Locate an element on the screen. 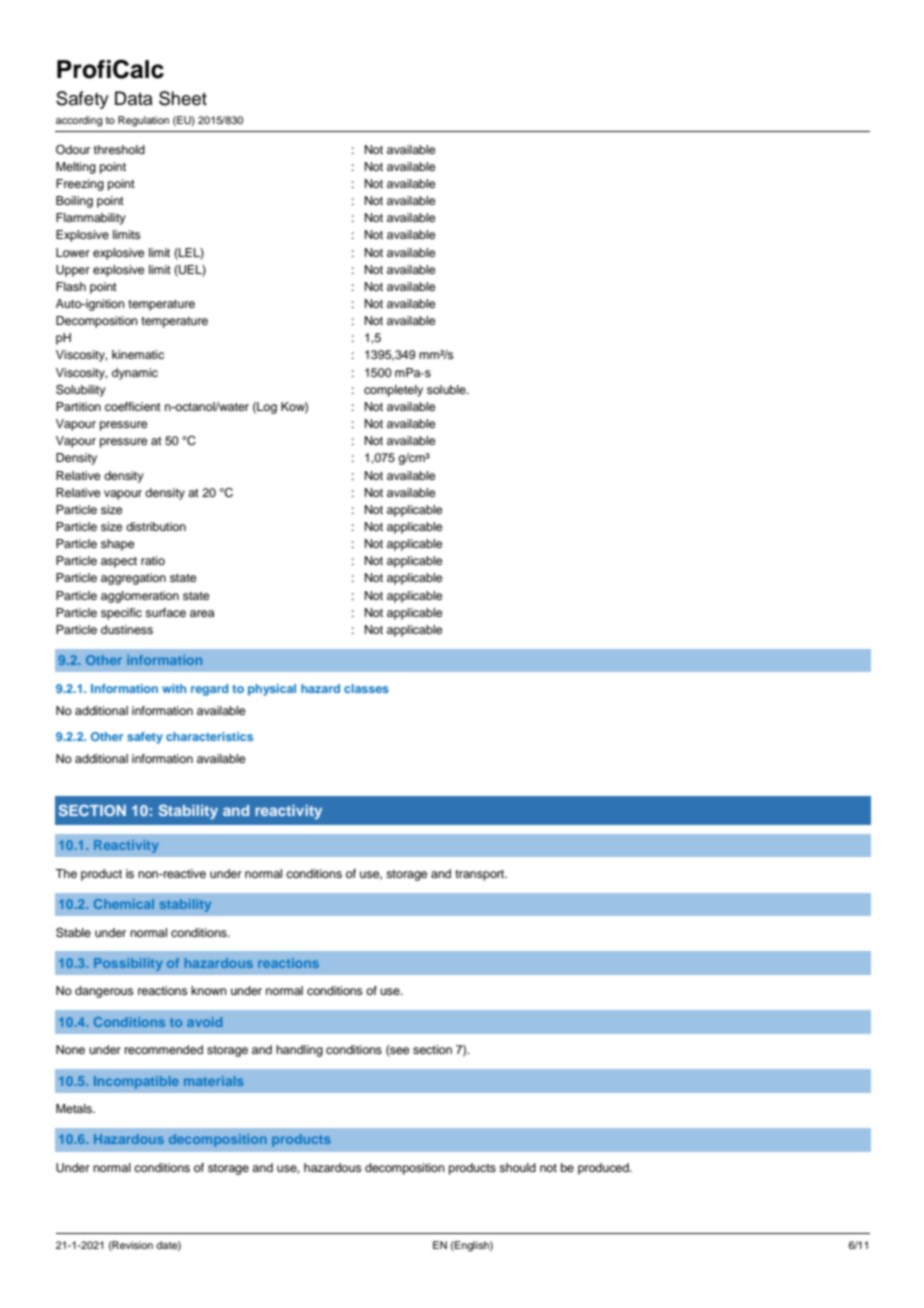 The width and height of the screenshot is (924, 1308). soluble is located at coordinates (447, 389).
